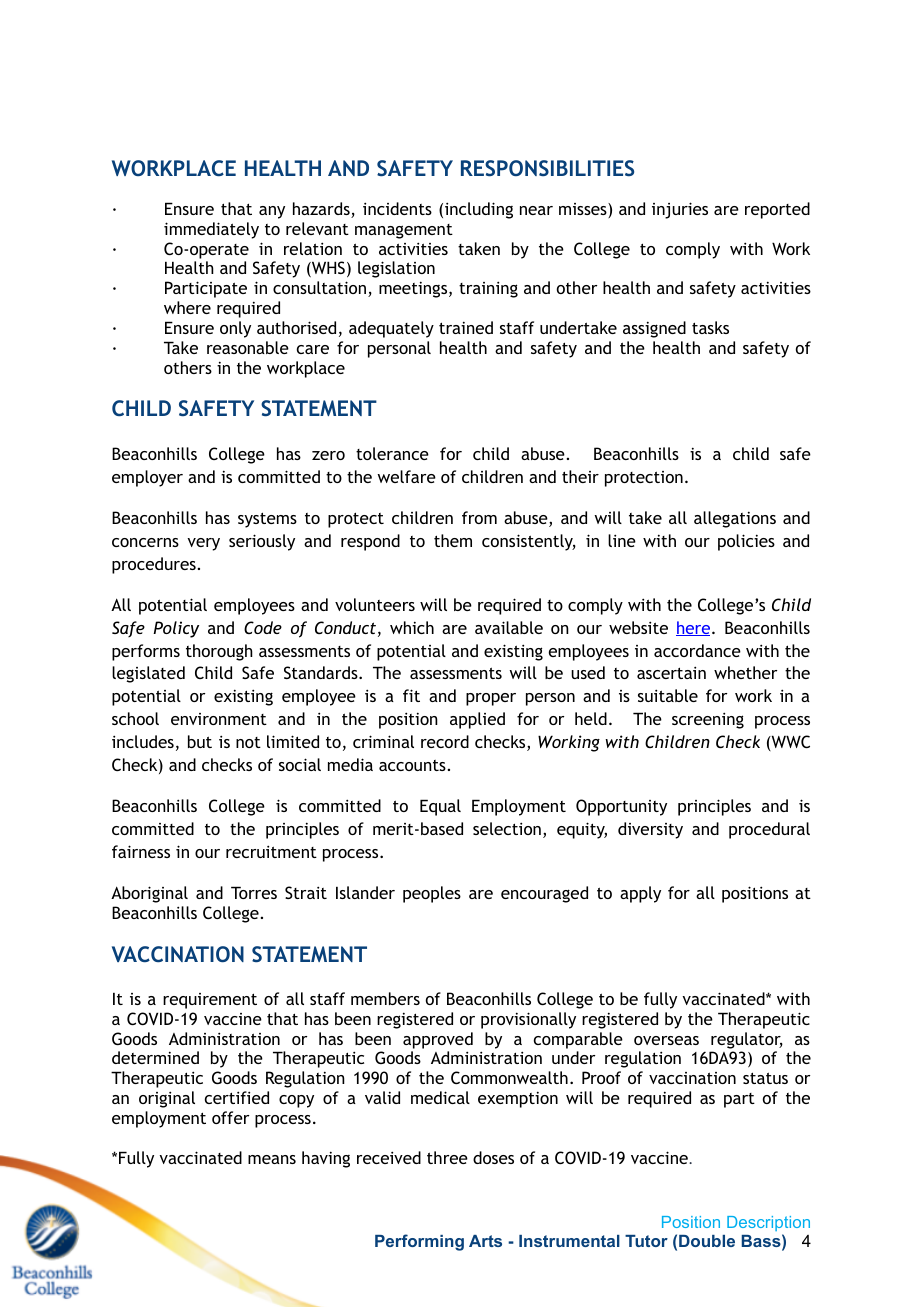  What do you see at coordinates (219, 719) in the screenshot?
I see `environment` at bounding box center [219, 719].
